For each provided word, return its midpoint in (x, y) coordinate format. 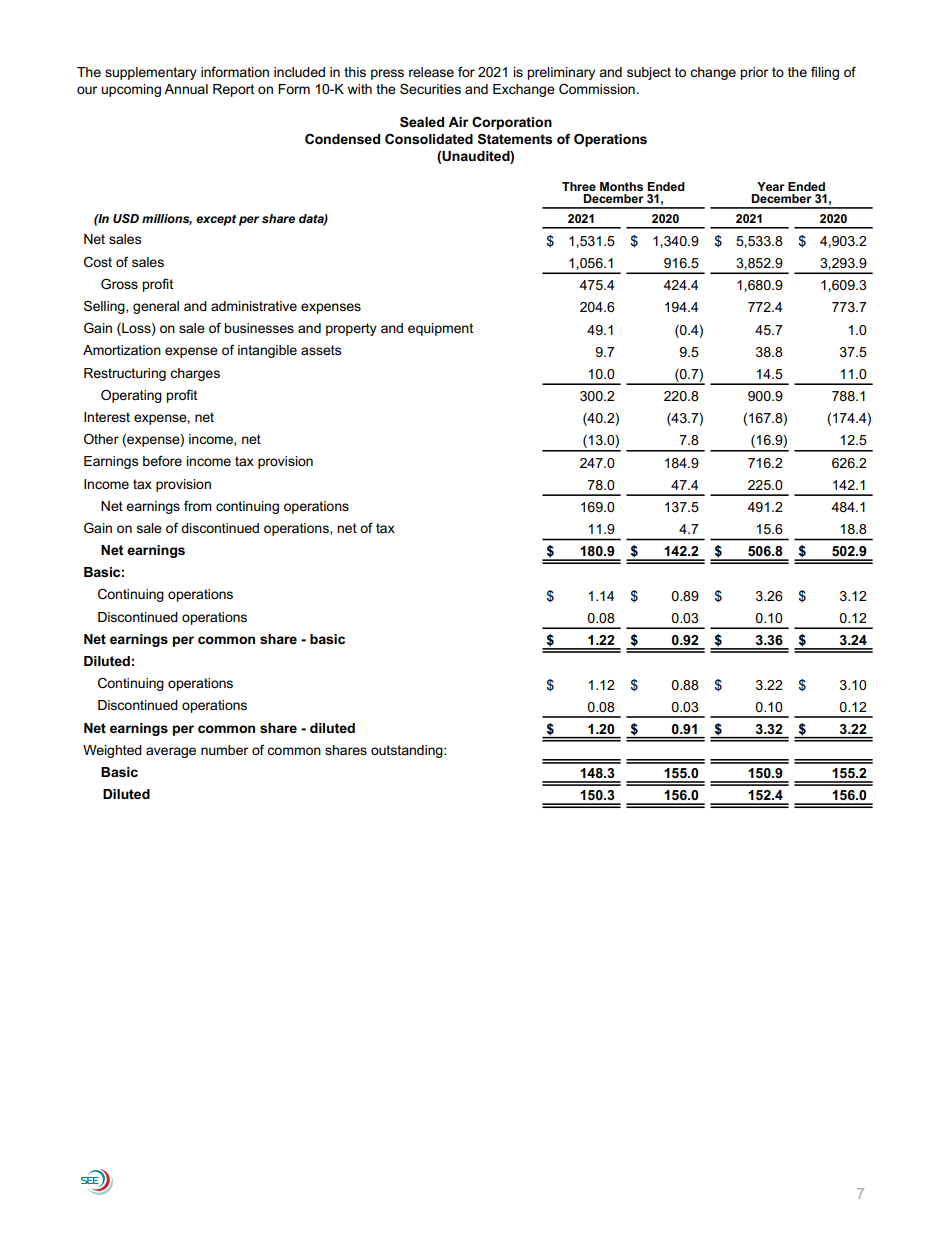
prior (754, 73)
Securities (430, 88)
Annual (186, 89)
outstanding (408, 751)
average (171, 752)
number (224, 750)
